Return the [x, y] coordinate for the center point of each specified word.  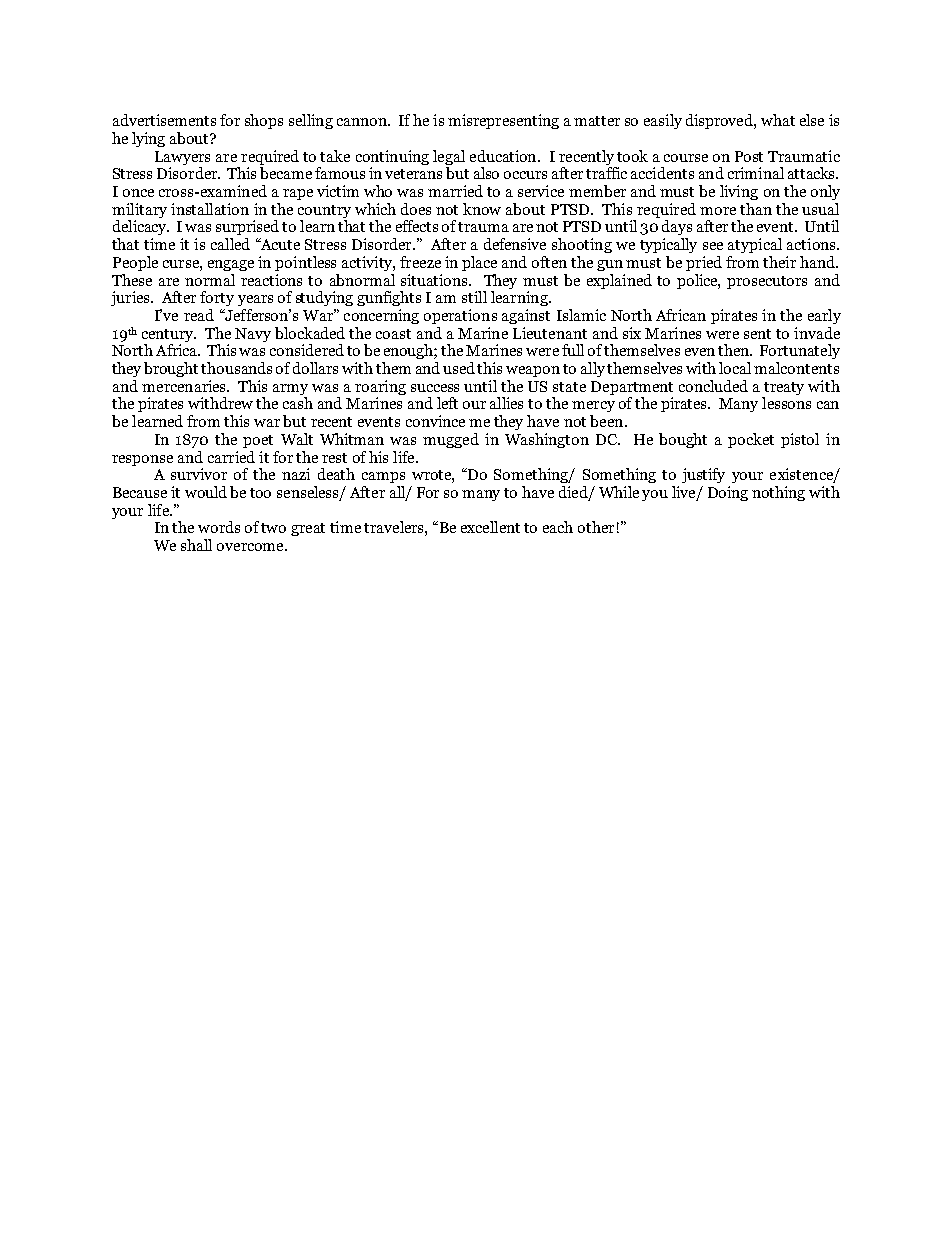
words [219, 527]
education [504, 156]
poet [258, 441]
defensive [515, 244]
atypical [755, 245]
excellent [490, 527]
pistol [800, 440]
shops [264, 121]
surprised [247, 227]
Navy [253, 335]
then [735, 350]
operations [460, 316]
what [778, 120]
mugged [451, 440]
